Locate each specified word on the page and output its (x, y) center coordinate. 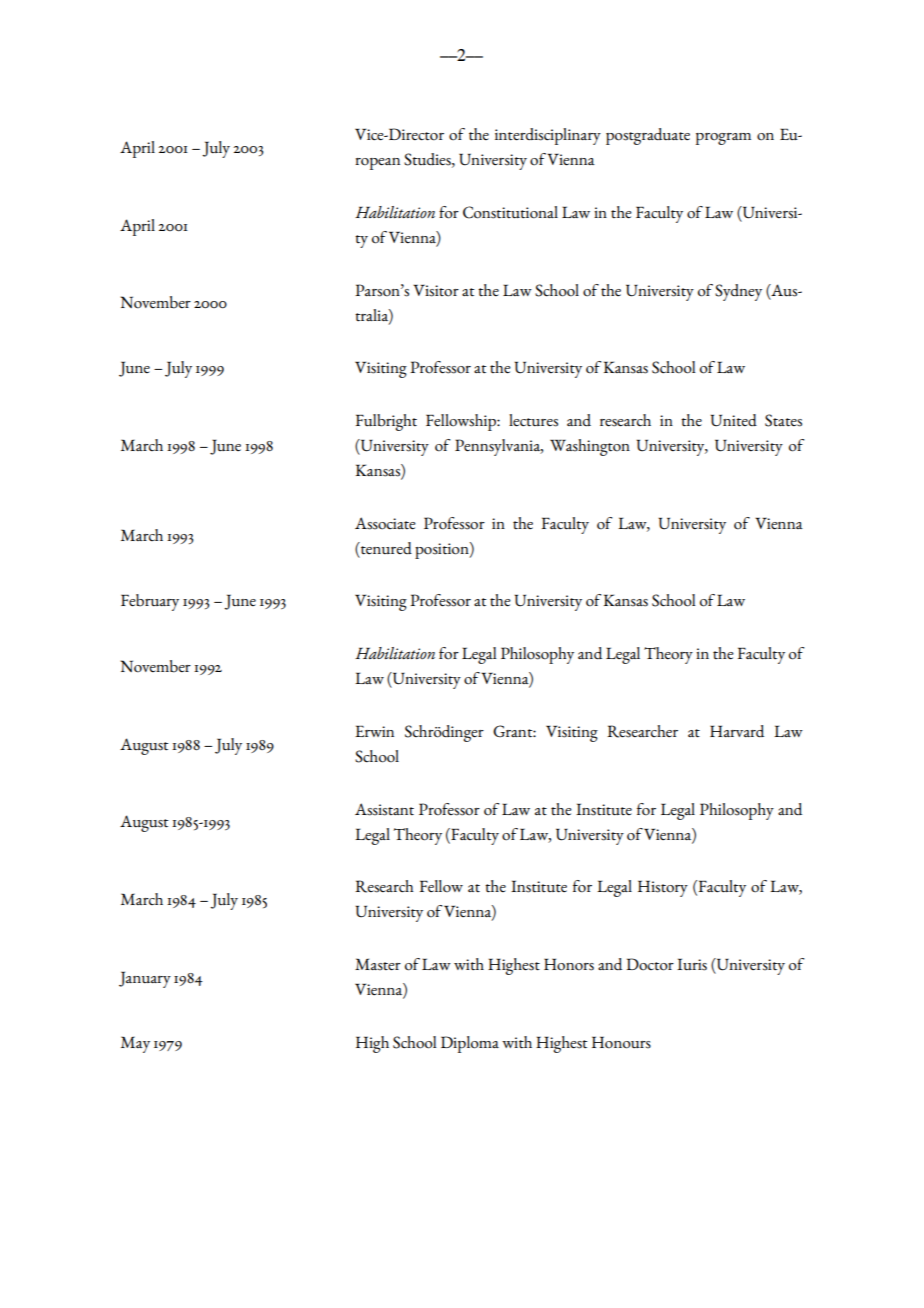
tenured (385, 548)
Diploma (470, 1044)
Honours (621, 1042)
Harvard (737, 731)
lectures (533, 420)
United (733, 420)
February (150, 602)
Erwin (374, 731)
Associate (385, 523)
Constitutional (510, 212)
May (135, 1044)
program (723, 139)
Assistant (384, 809)
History (663, 888)
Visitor (436, 290)
